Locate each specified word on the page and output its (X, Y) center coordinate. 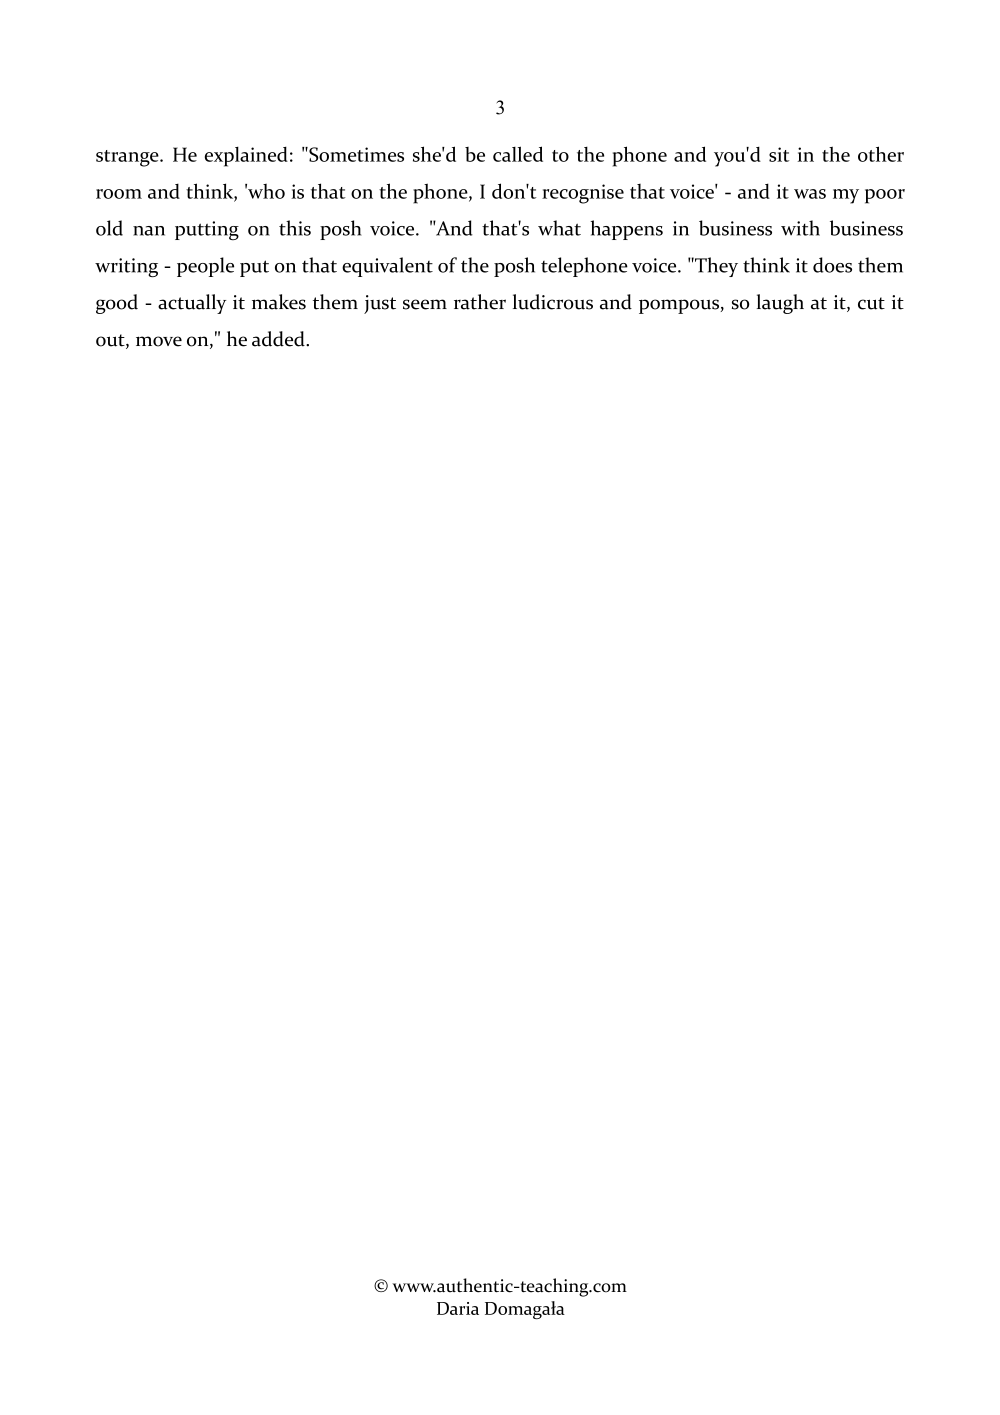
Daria (458, 1308)
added (279, 339)
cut (871, 303)
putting (207, 231)
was (810, 194)
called (518, 154)
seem (425, 304)
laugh (780, 304)
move (159, 341)
